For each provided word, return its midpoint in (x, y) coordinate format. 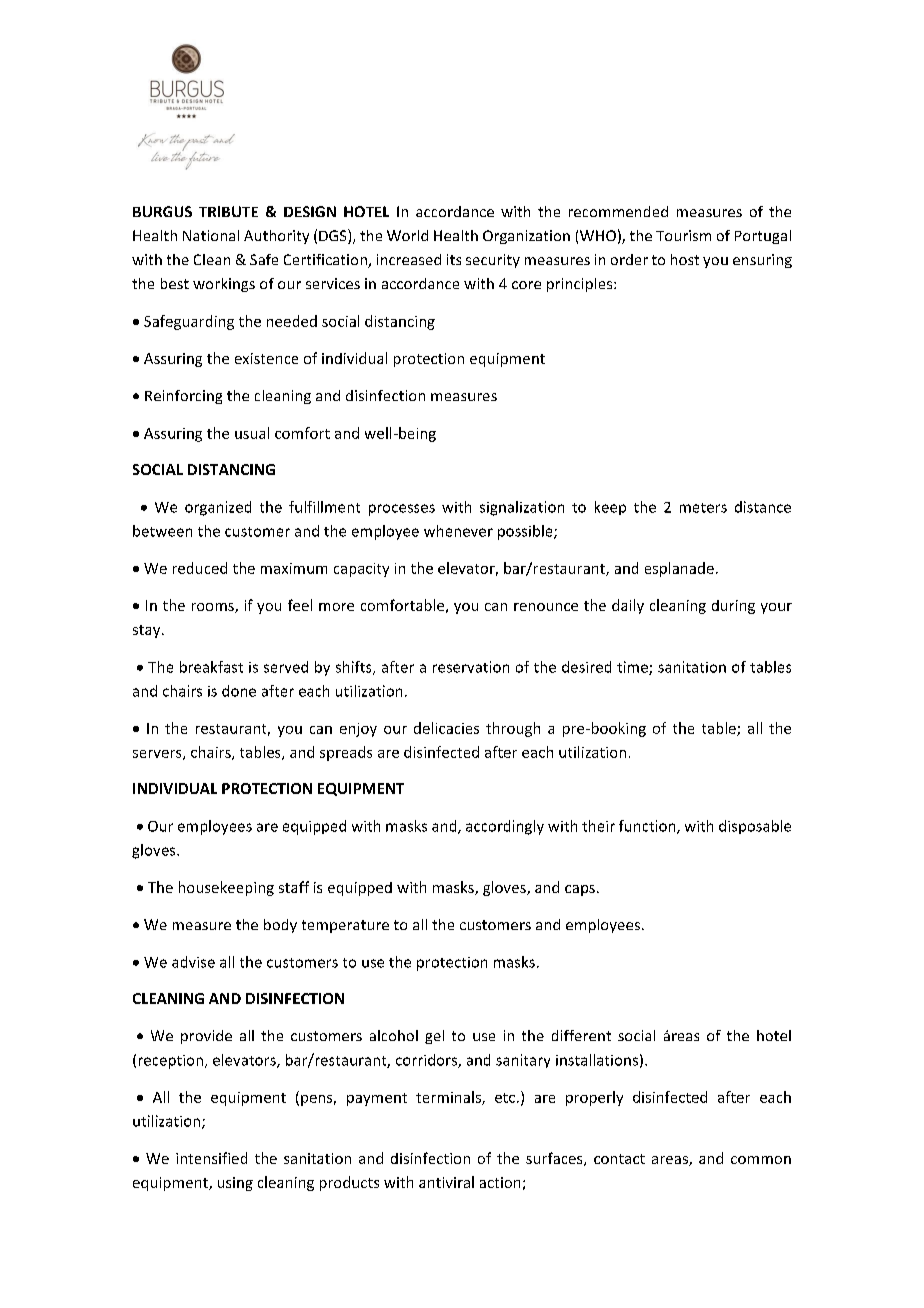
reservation (471, 667)
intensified (211, 1158)
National (211, 235)
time (633, 668)
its (454, 259)
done (239, 691)
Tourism (683, 235)
